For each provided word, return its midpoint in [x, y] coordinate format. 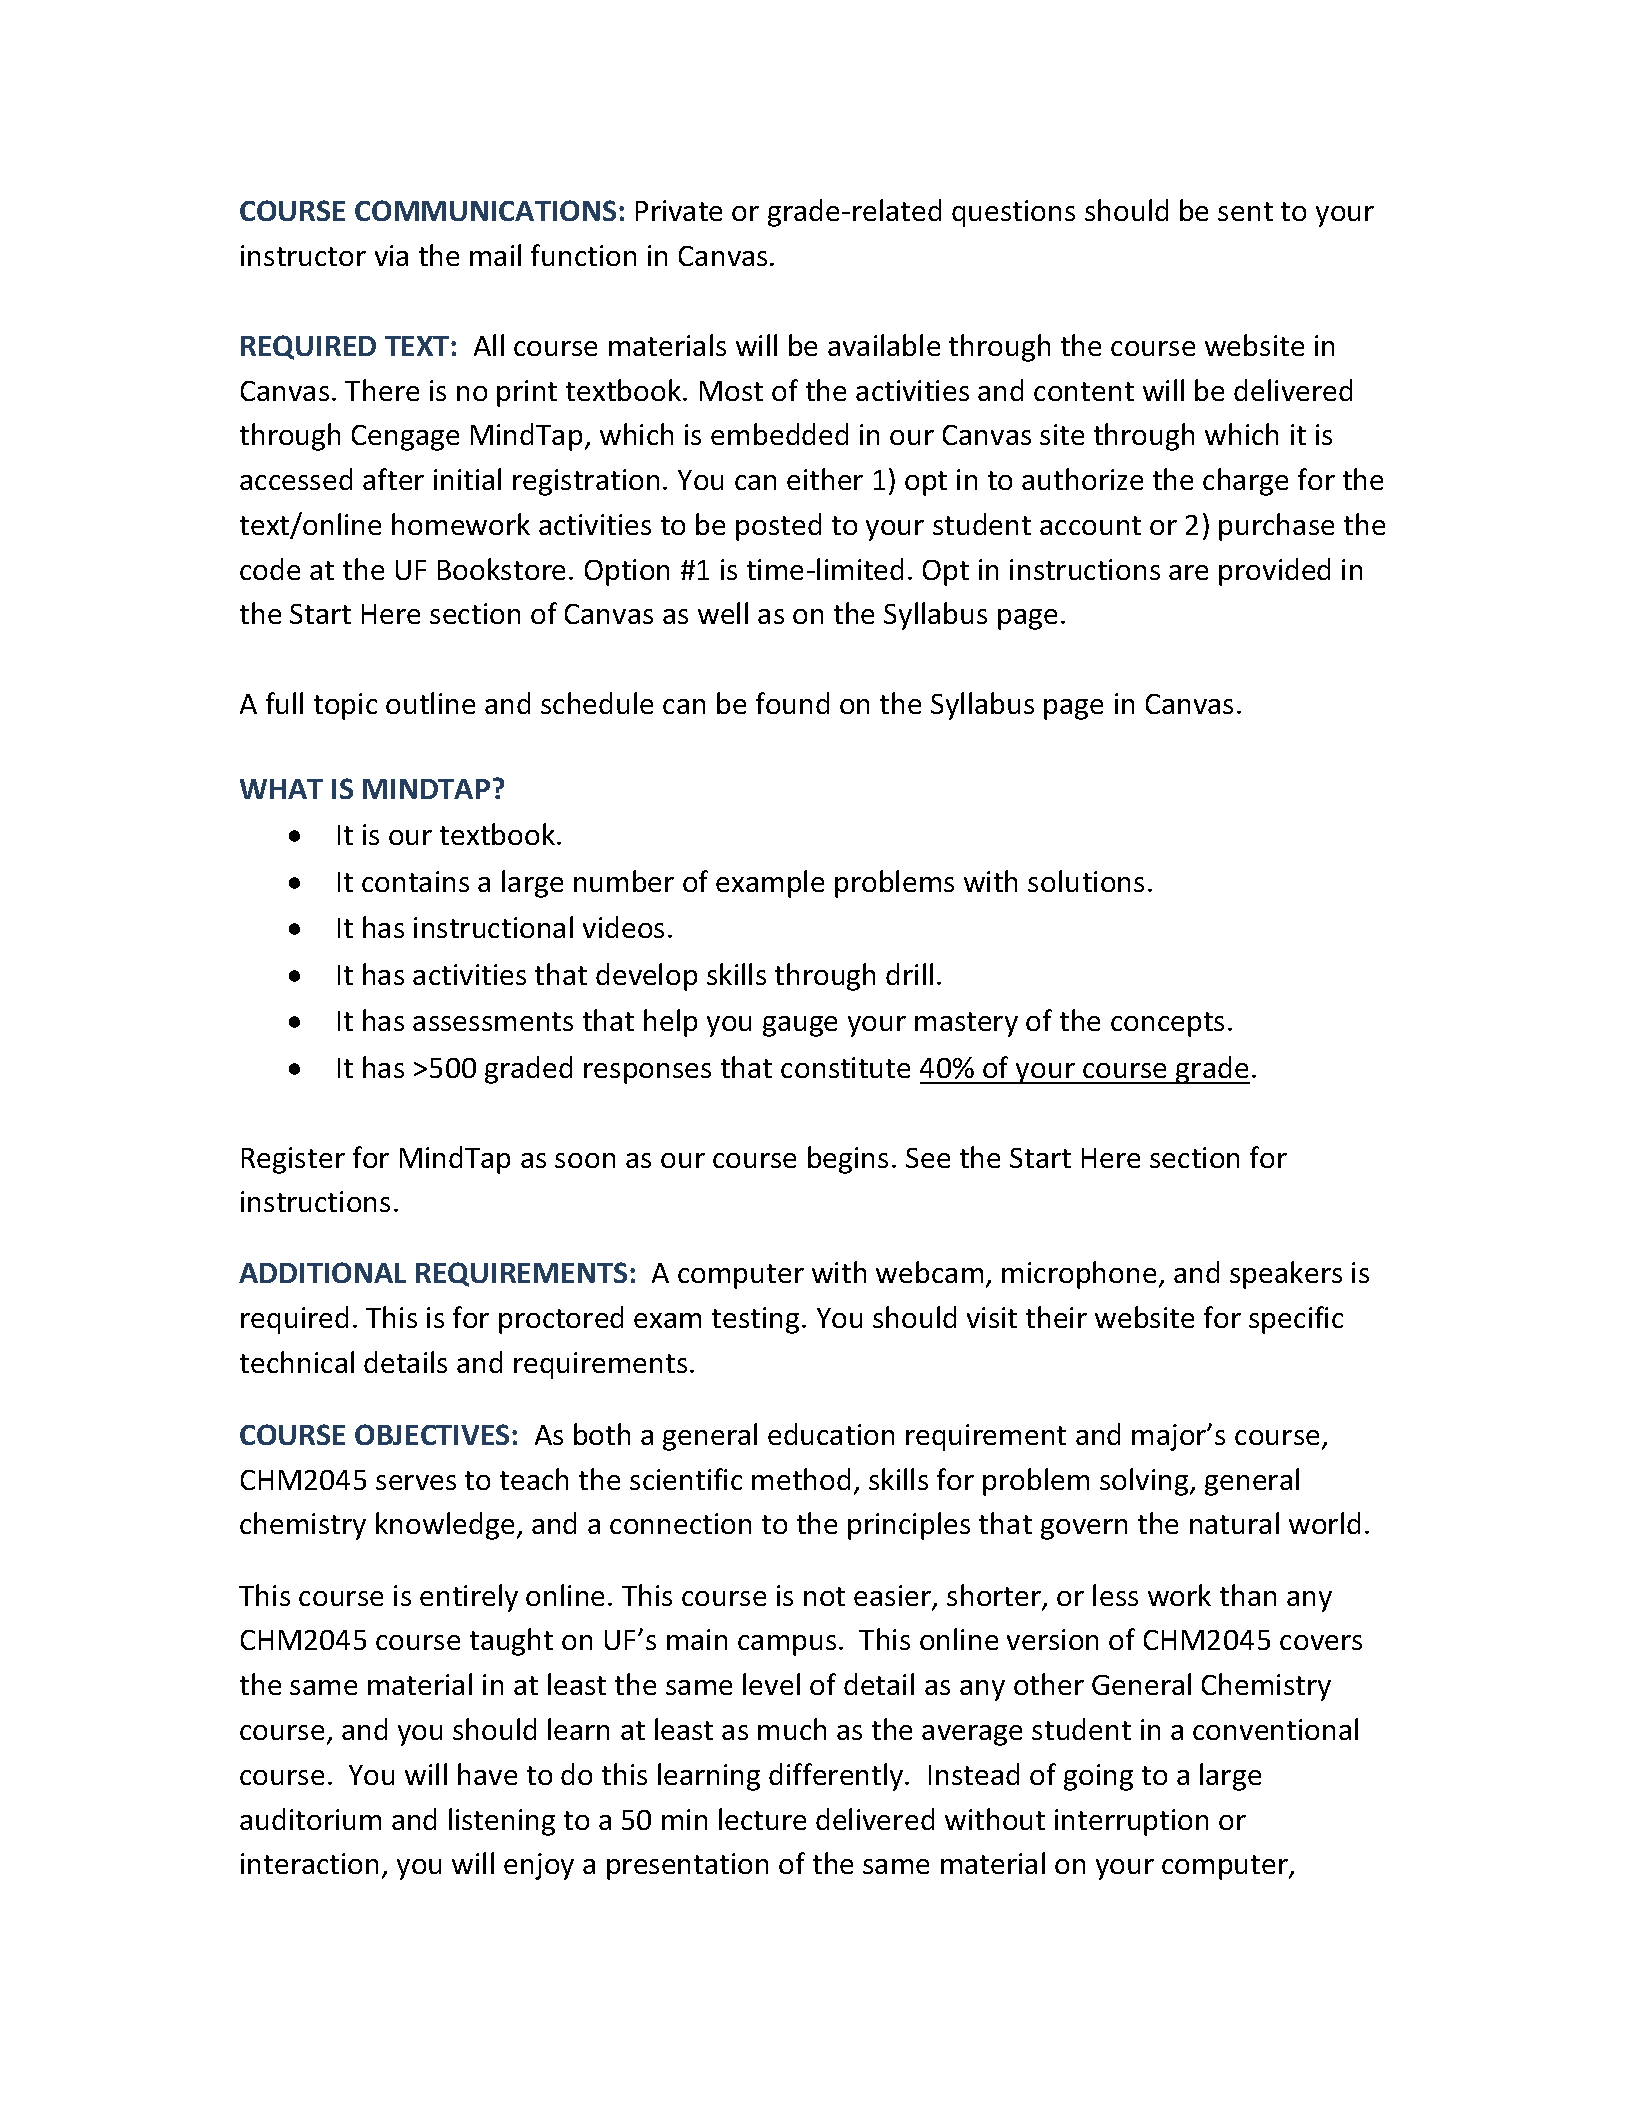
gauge [800, 1026]
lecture [762, 1819]
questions [1013, 213]
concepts [1167, 1024]
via [391, 255]
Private [679, 210]
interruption [1131, 1822]
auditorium [310, 1819]
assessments [493, 1021]
